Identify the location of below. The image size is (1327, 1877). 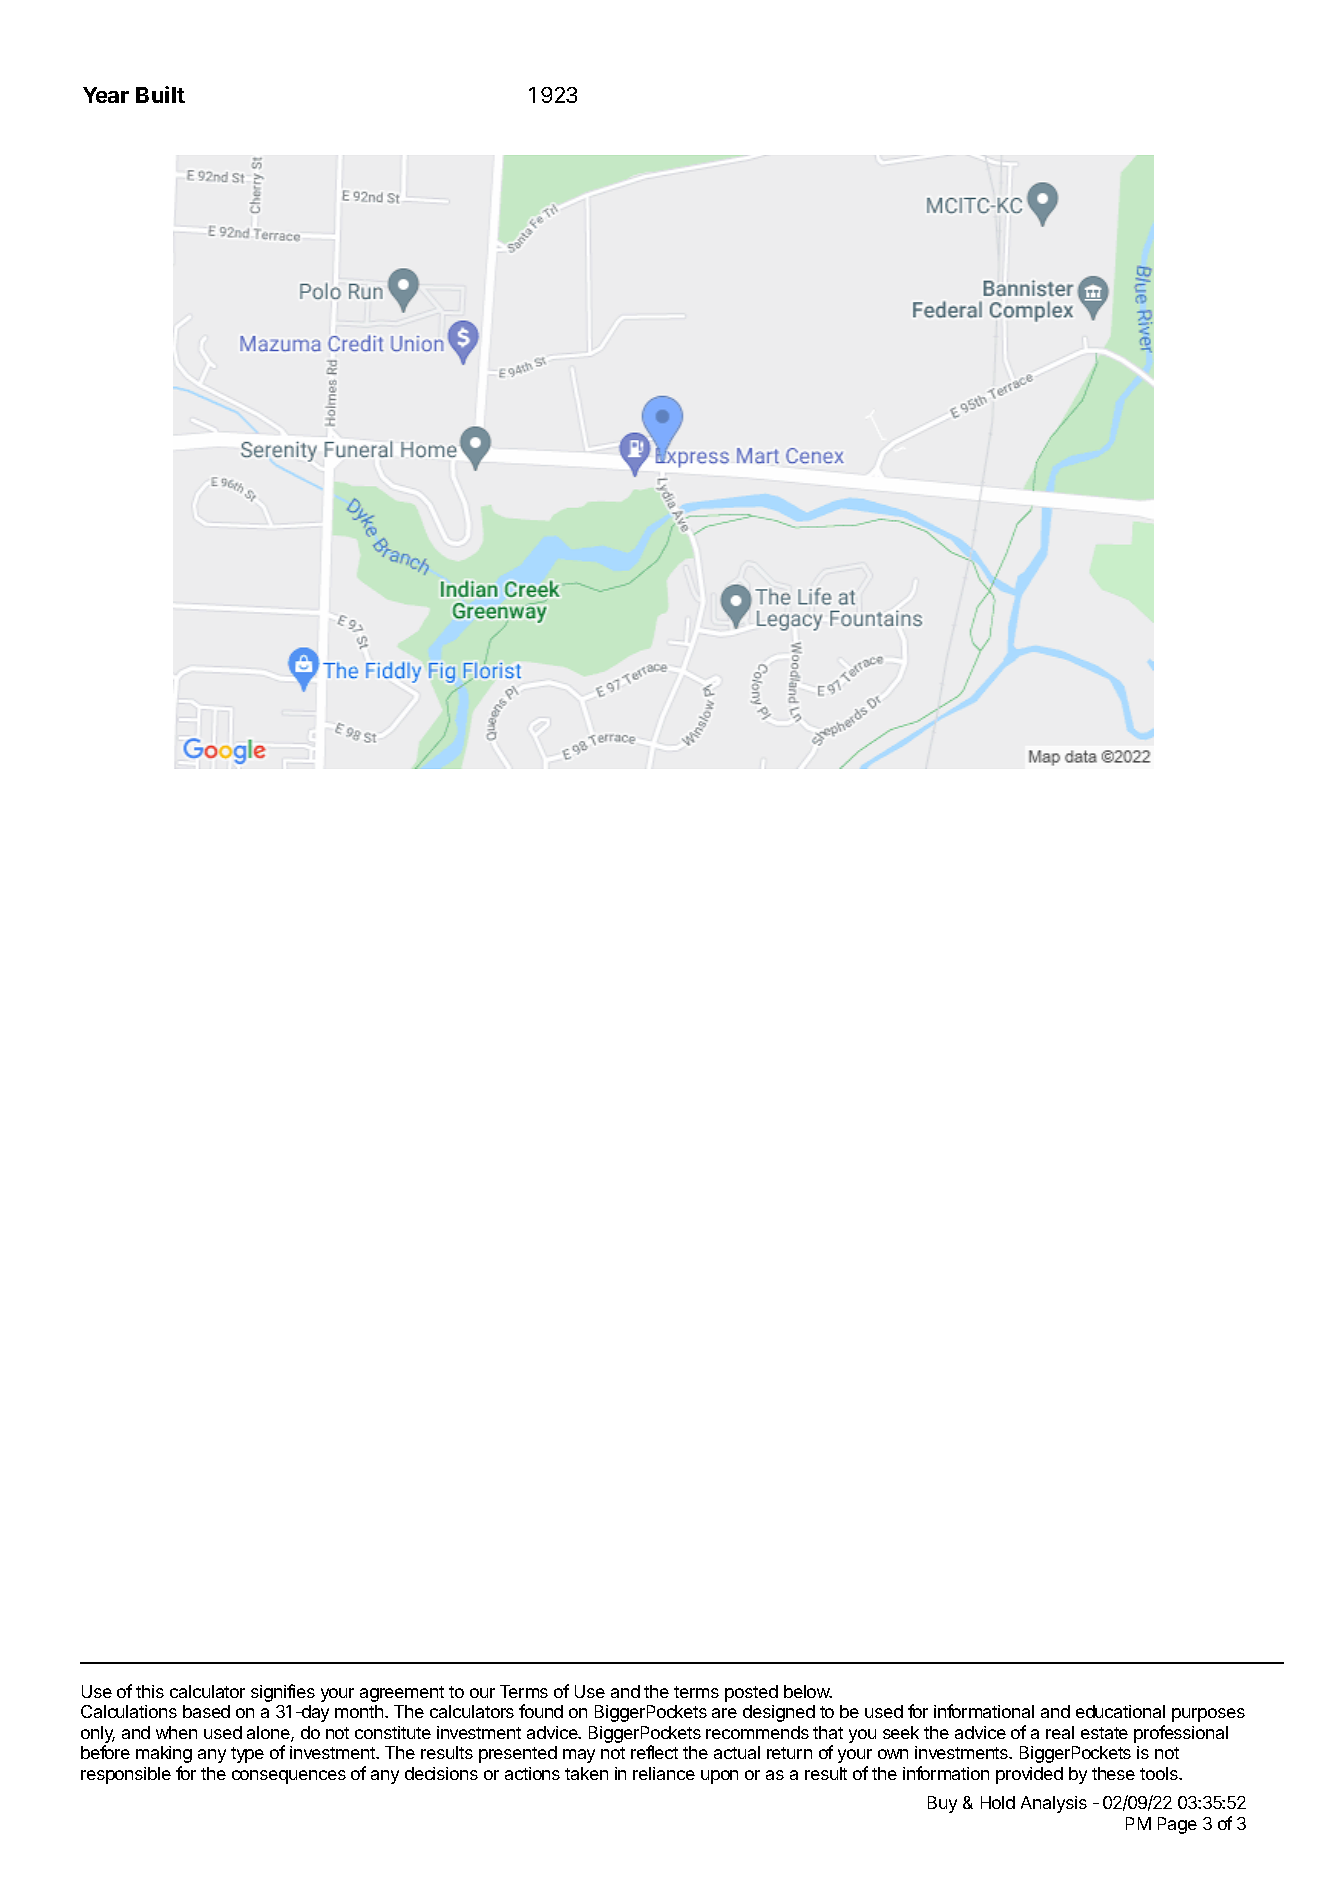
(808, 1691).
